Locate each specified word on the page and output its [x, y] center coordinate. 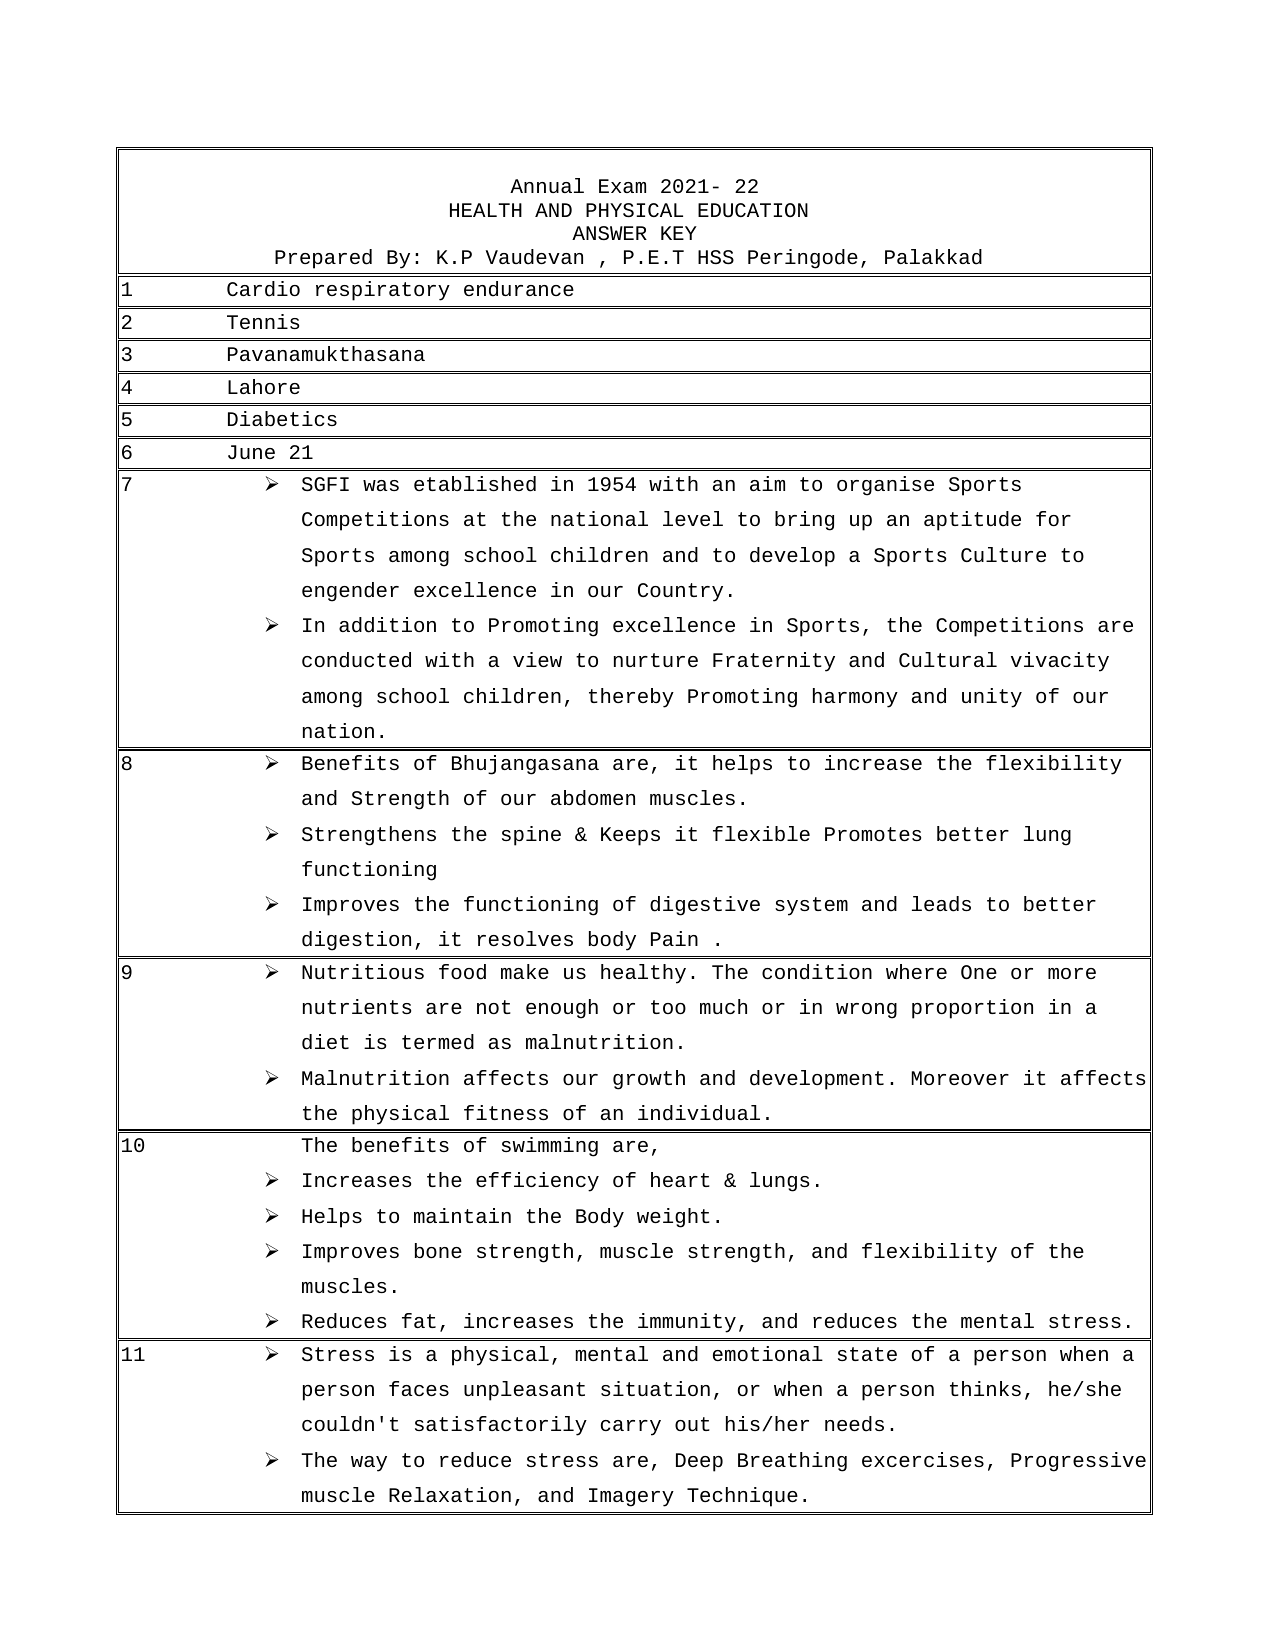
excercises [923, 1459]
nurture [656, 660]
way [369, 1464]
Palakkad [933, 257]
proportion [972, 1009]
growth [649, 1080]
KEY [679, 233]
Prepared [323, 259]
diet [325, 1042]
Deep [699, 1462]
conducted [356, 660]
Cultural [948, 659]
